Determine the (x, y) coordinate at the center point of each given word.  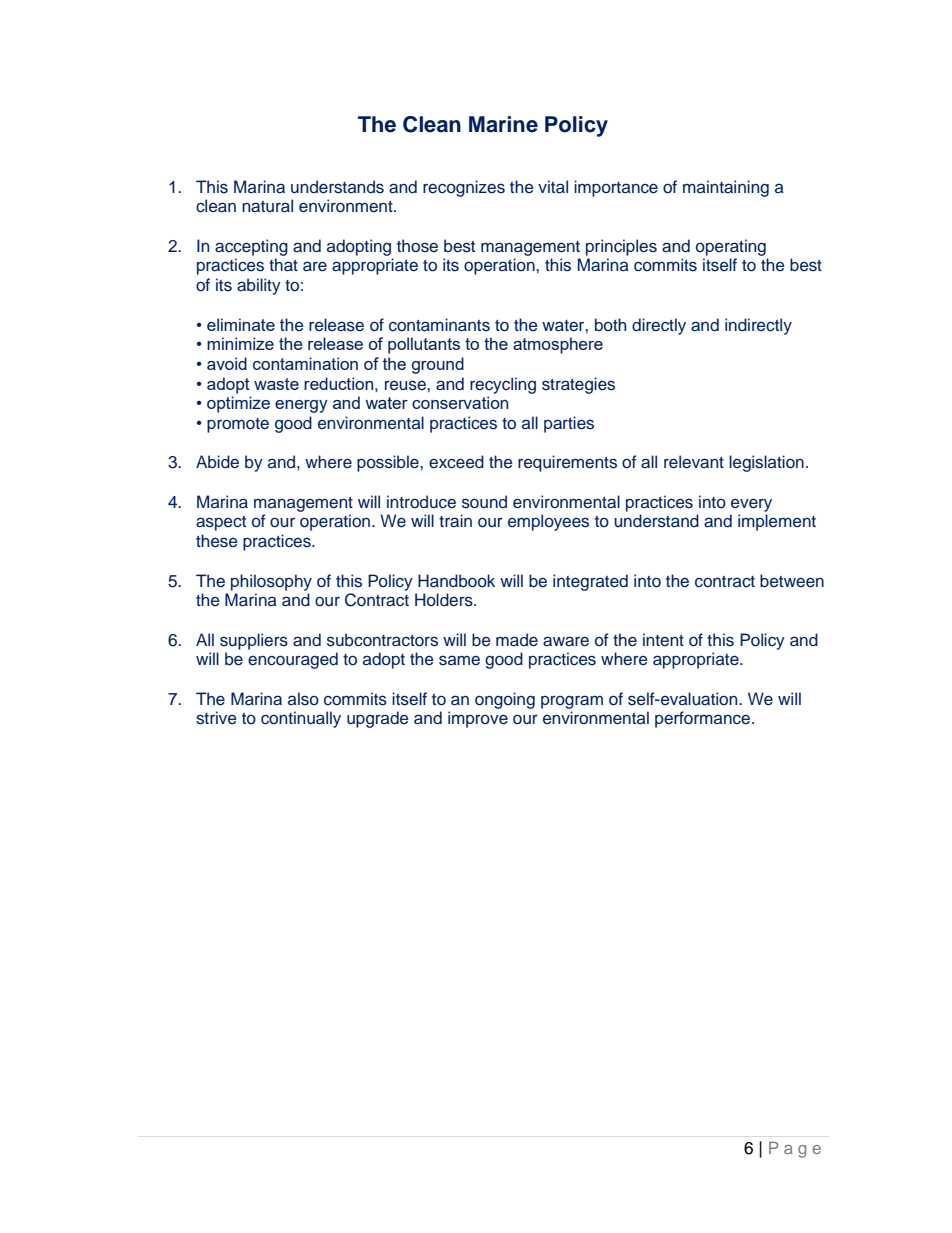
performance (702, 719)
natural (267, 206)
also (303, 699)
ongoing (505, 700)
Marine (503, 124)
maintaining (726, 188)
